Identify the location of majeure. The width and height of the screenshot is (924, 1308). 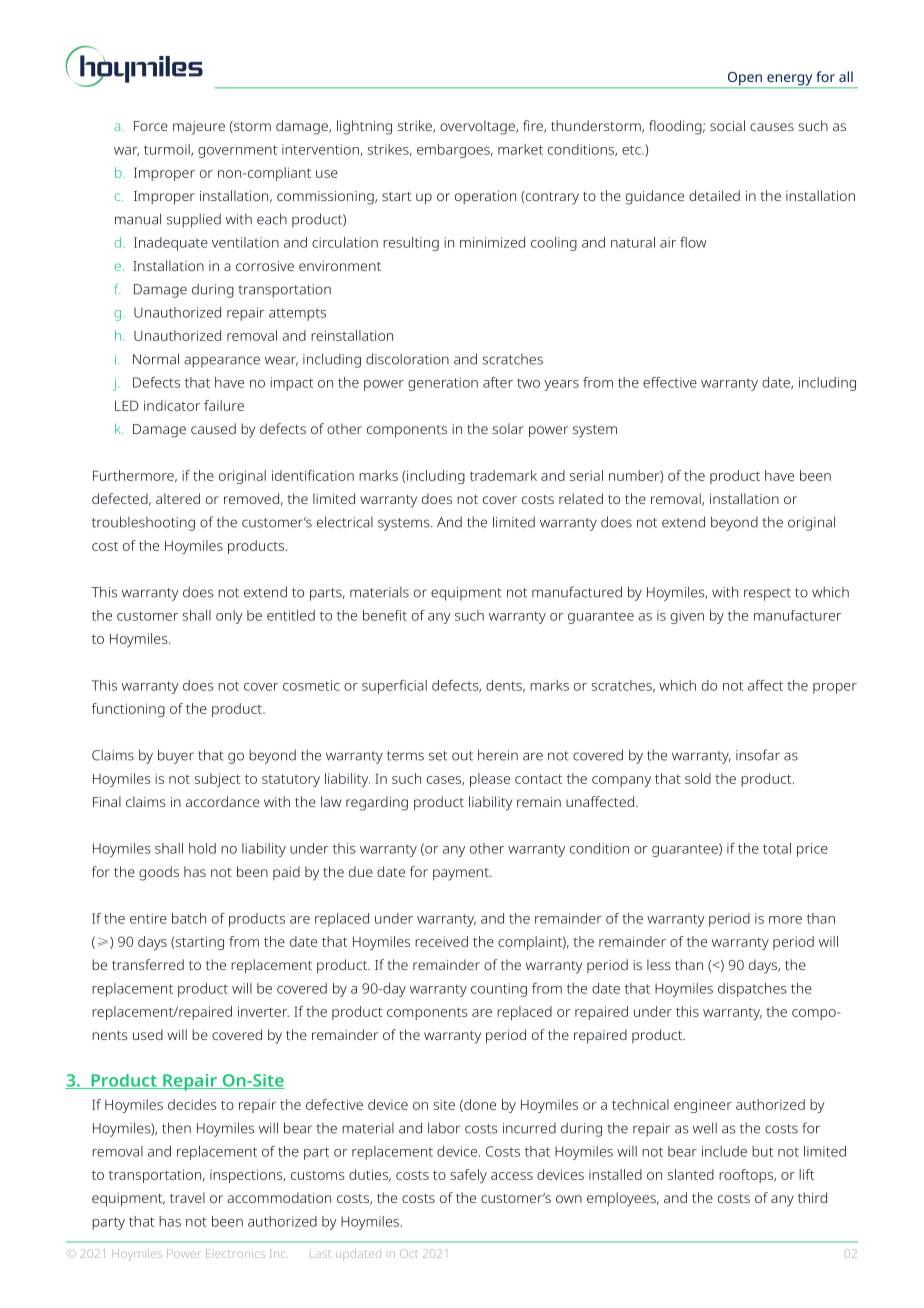
(199, 128).
